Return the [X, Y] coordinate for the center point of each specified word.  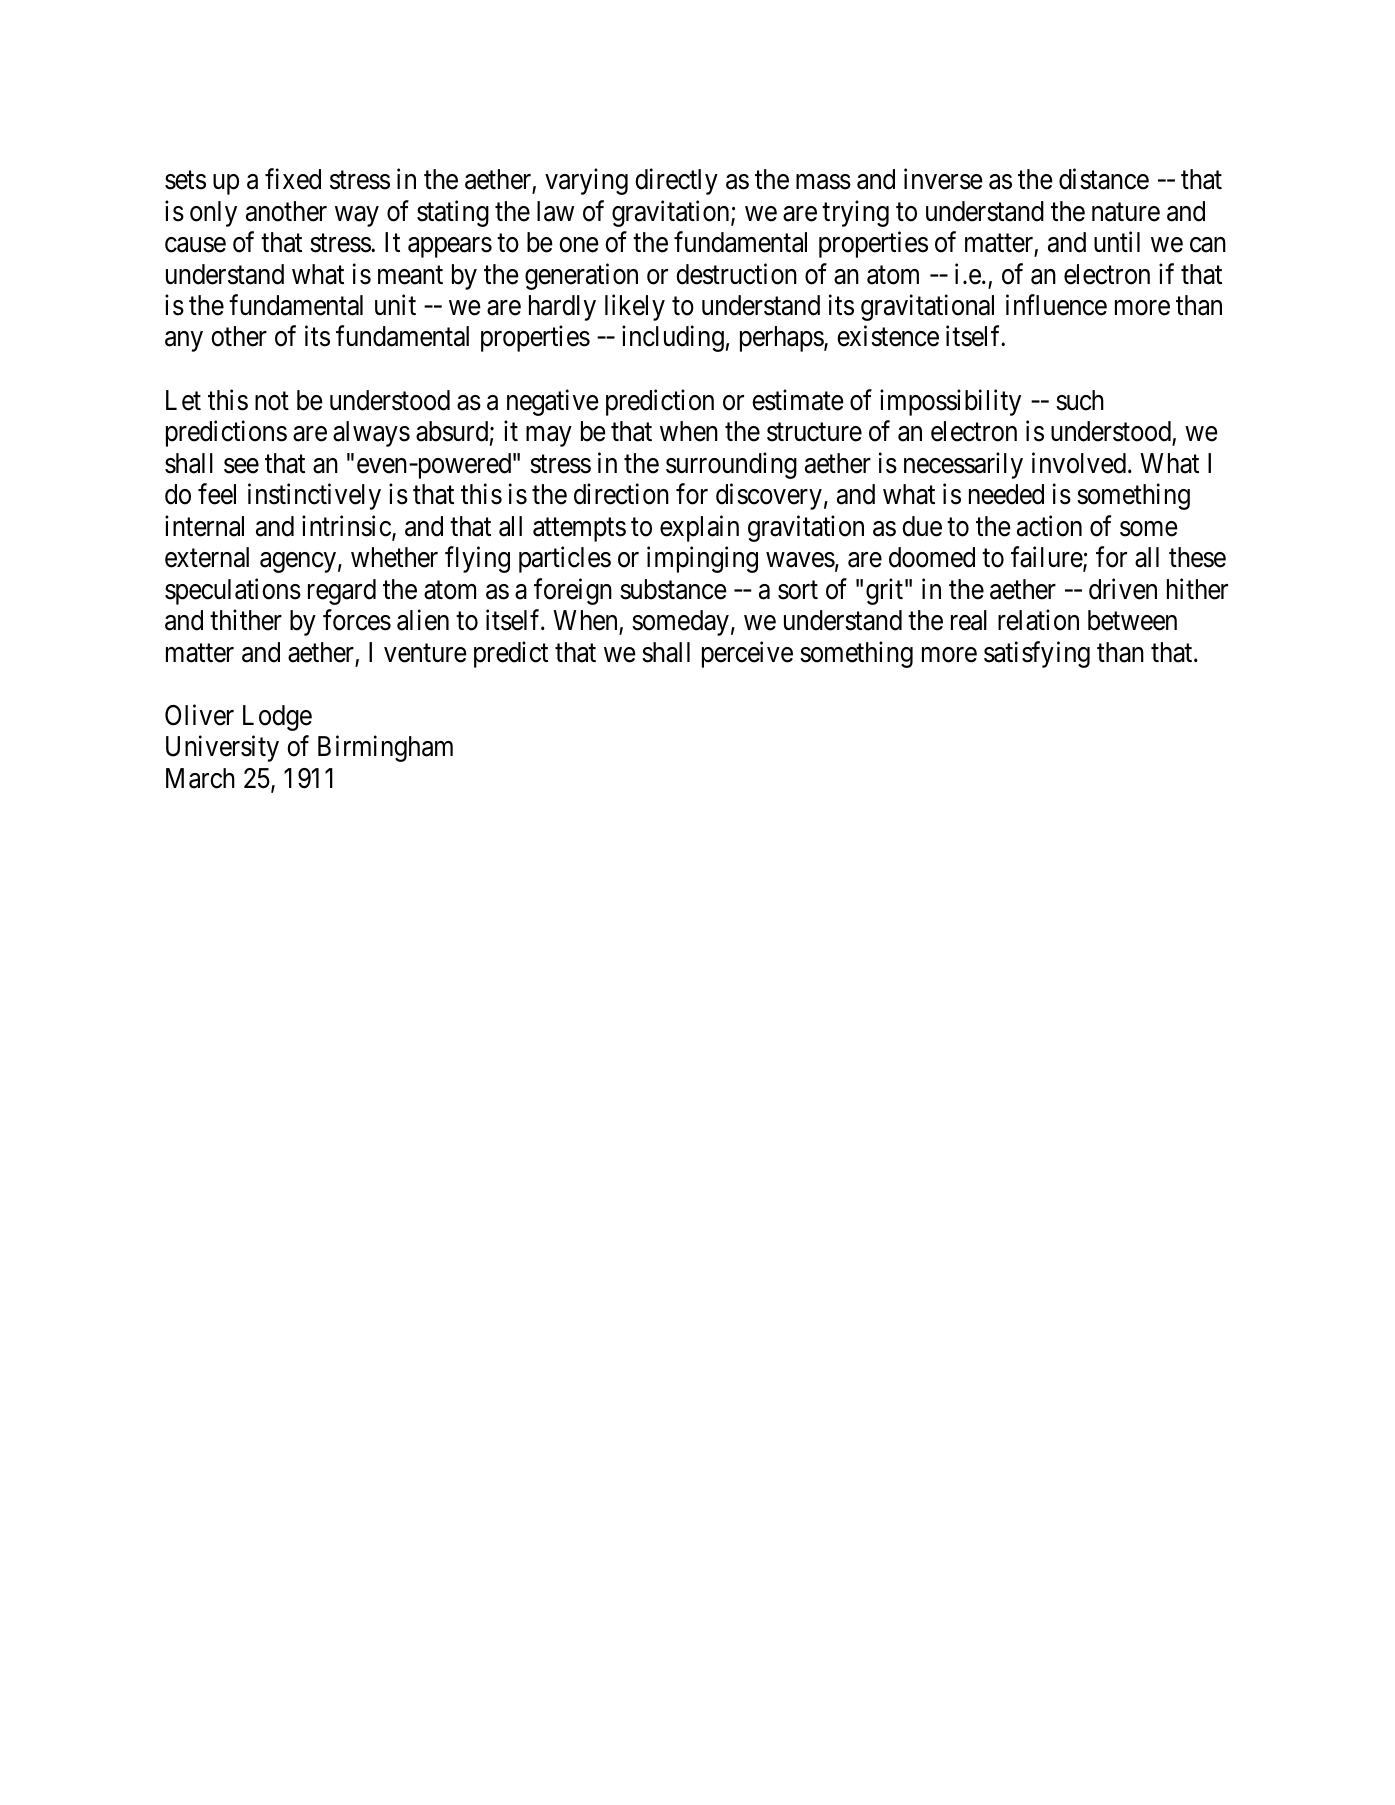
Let [183, 400]
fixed [293, 179]
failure [1047, 558]
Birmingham [385, 749]
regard [342, 592]
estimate [798, 400]
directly [676, 182]
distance [1104, 179]
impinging [702, 560]
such [1080, 400]
